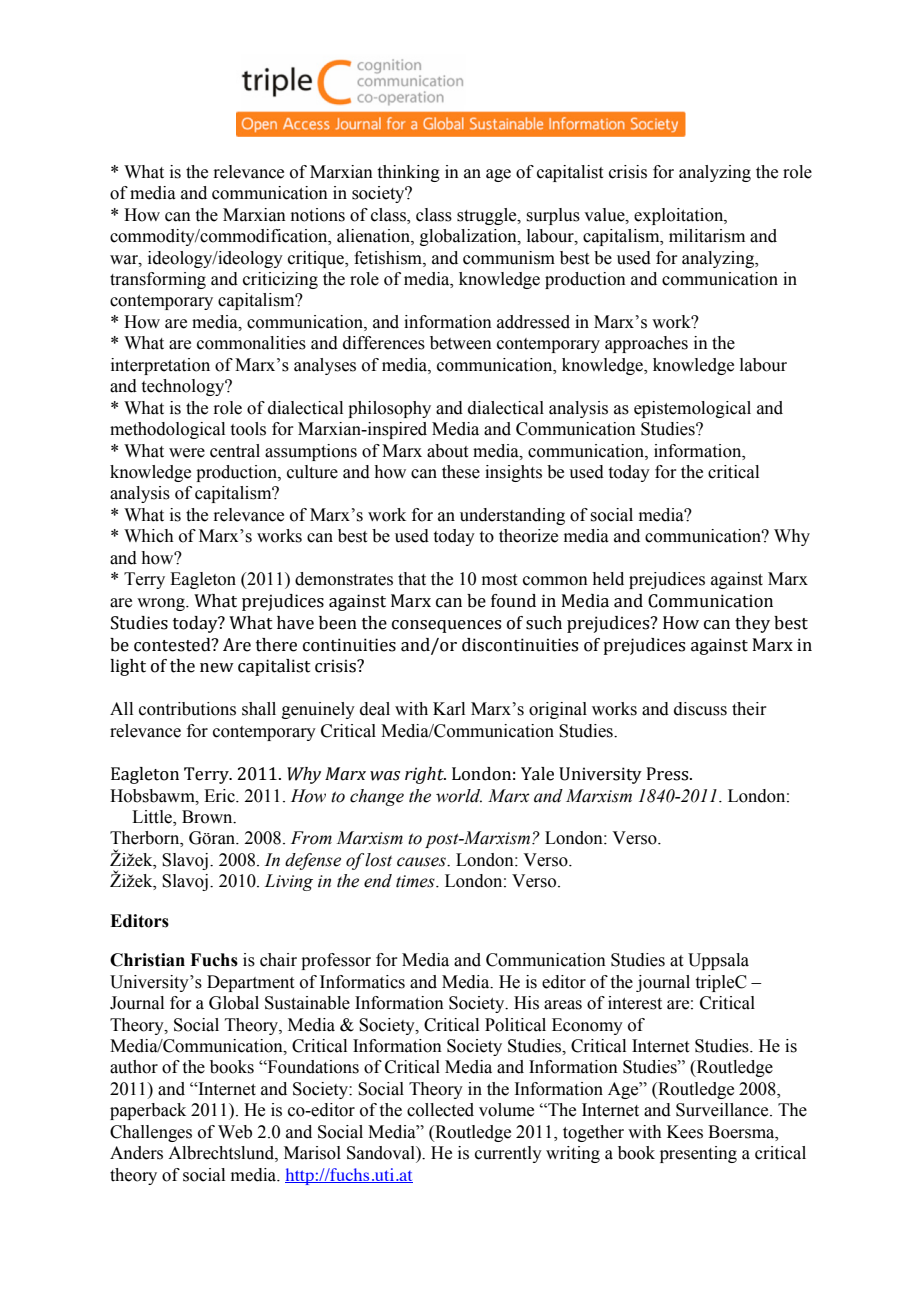  I want to click on Karl, so click(449, 709).
